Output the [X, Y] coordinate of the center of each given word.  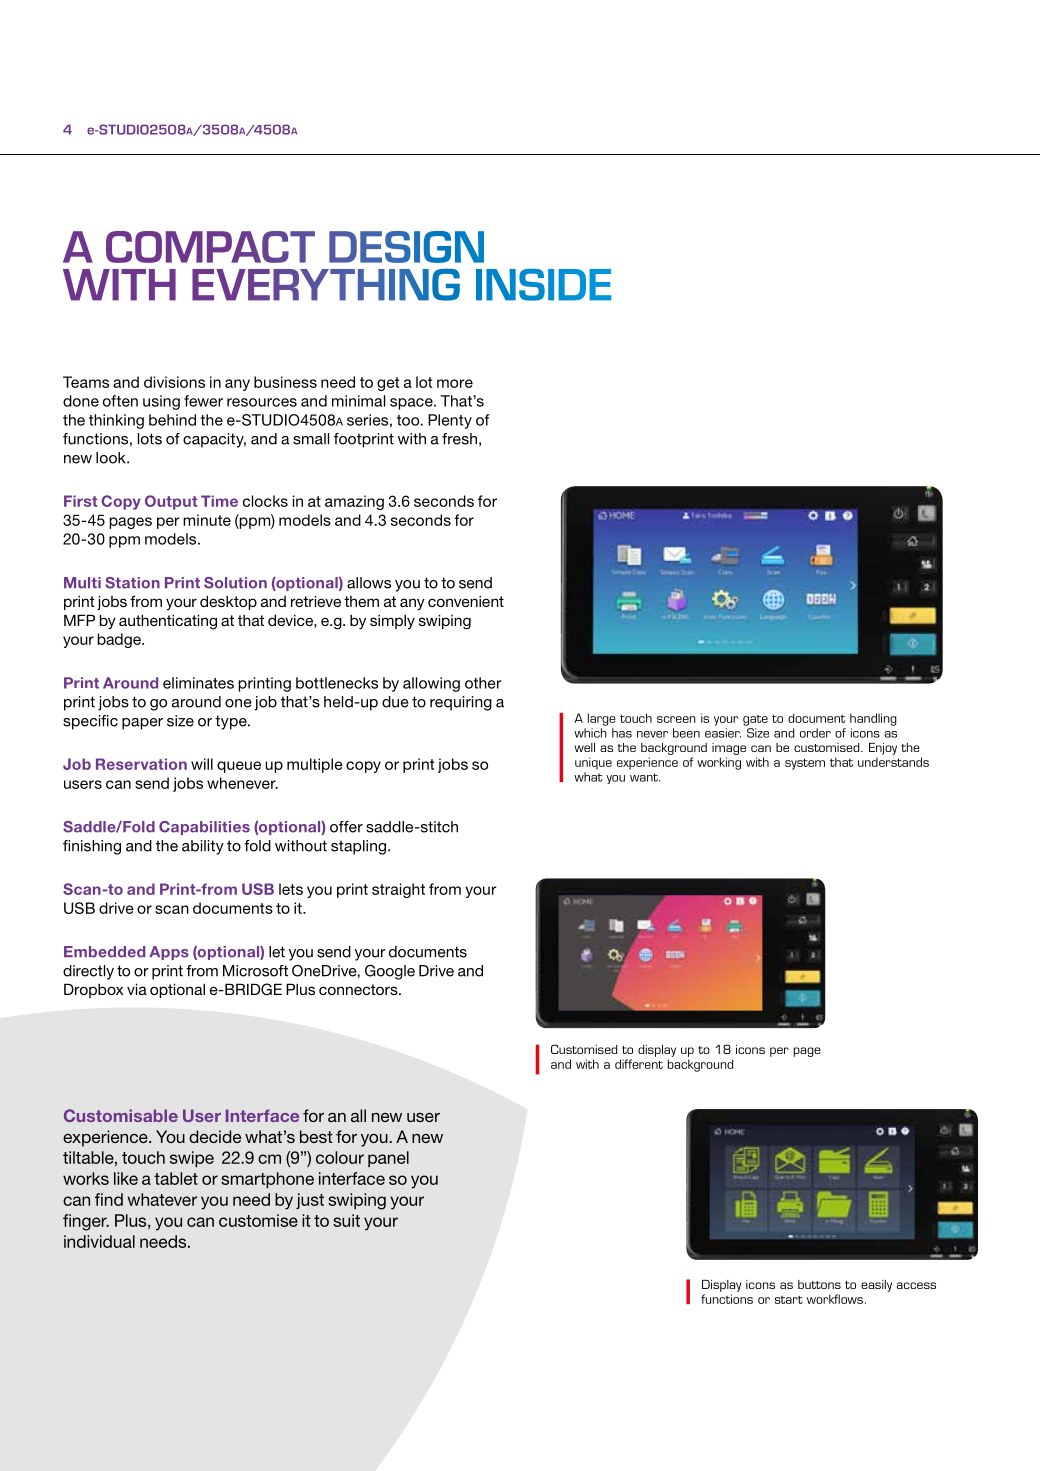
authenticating [168, 622]
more [455, 383]
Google [390, 972]
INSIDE [543, 285]
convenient [466, 601]
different [639, 1064]
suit [346, 1220]
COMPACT [210, 247]
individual [99, 1241]
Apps [169, 953]
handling [873, 719]
